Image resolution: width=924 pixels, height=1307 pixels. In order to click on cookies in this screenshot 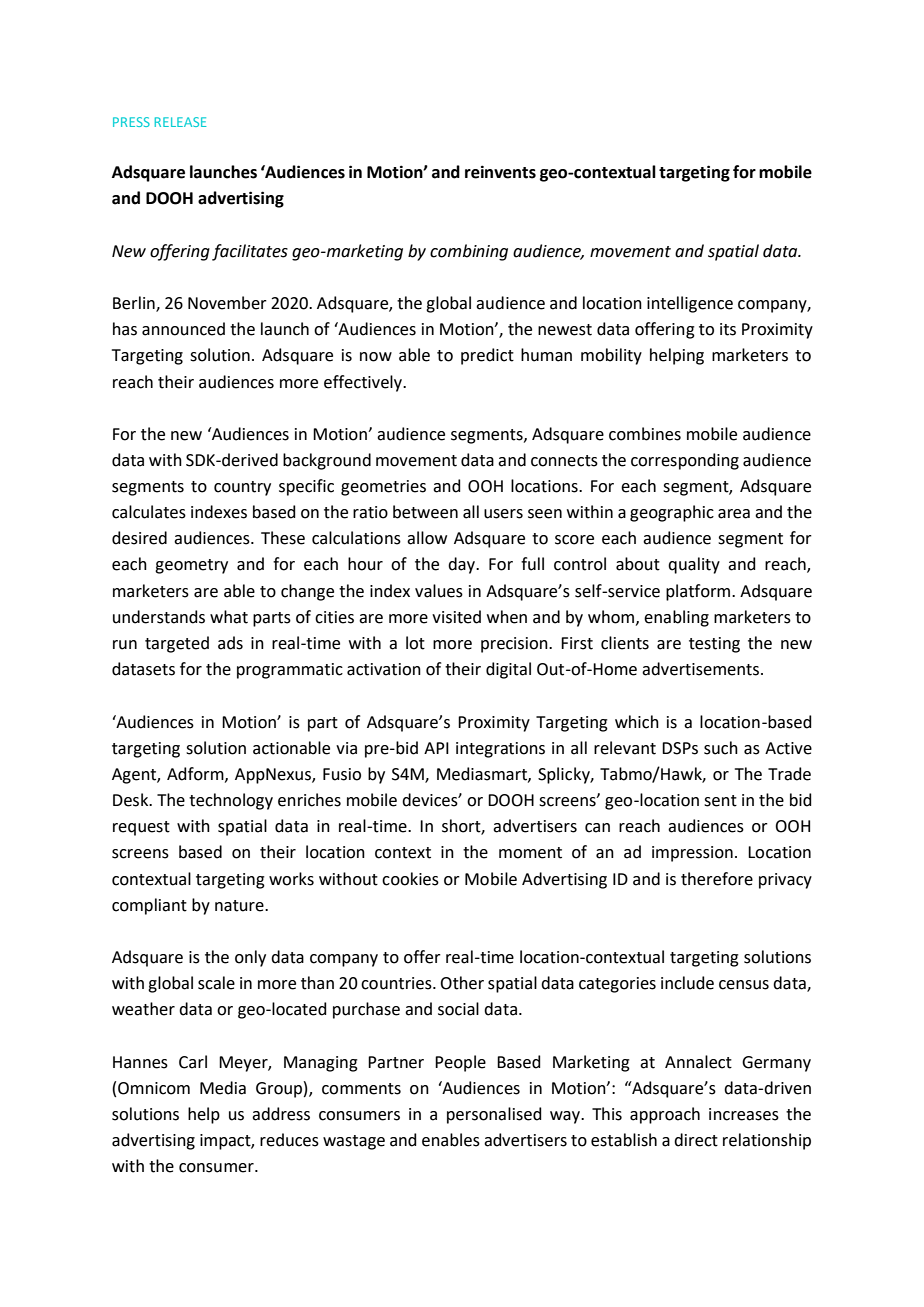, I will do `click(410, 879)`.
